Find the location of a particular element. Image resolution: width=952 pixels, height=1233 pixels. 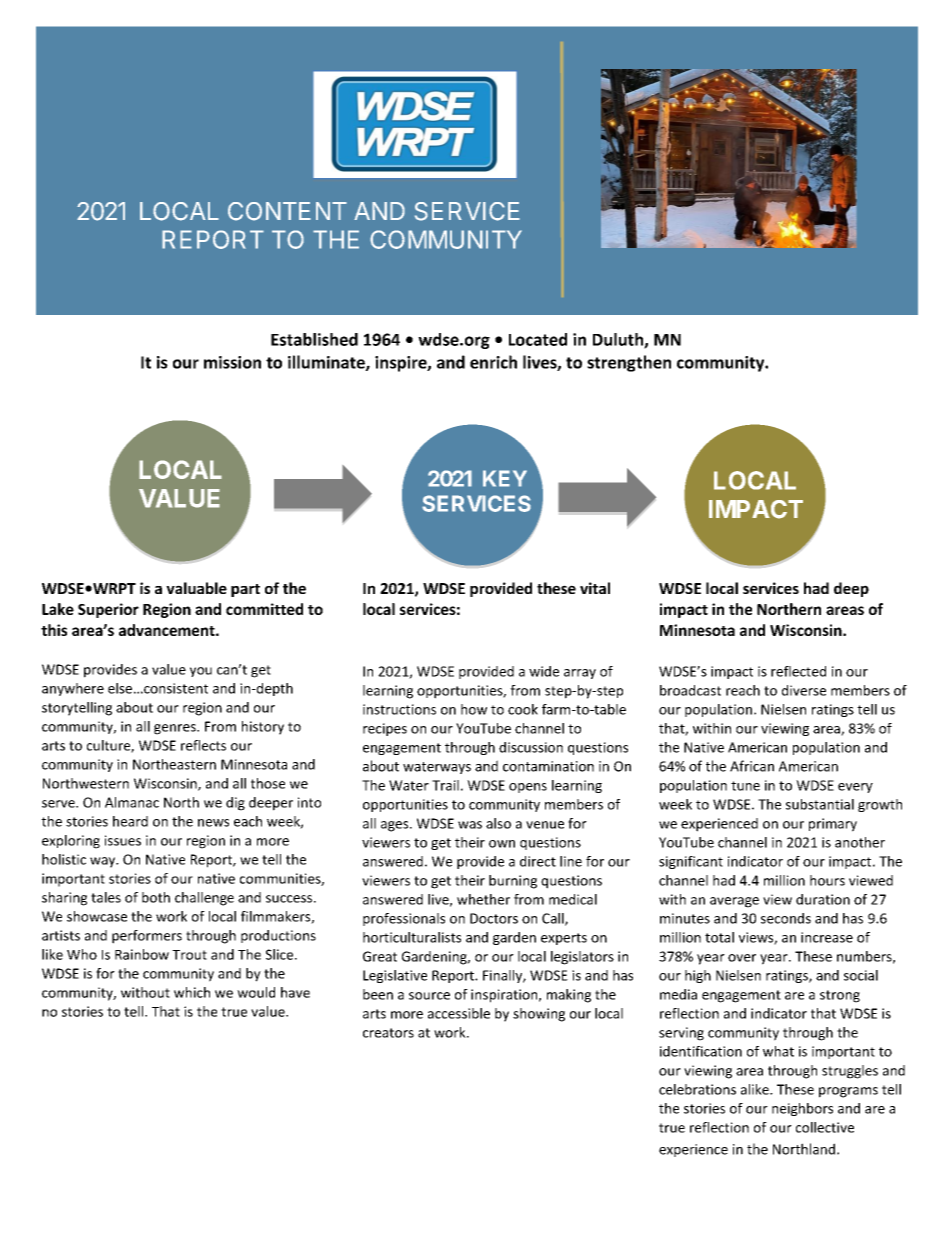

CONTENT is located at coordinates (287, 211).
